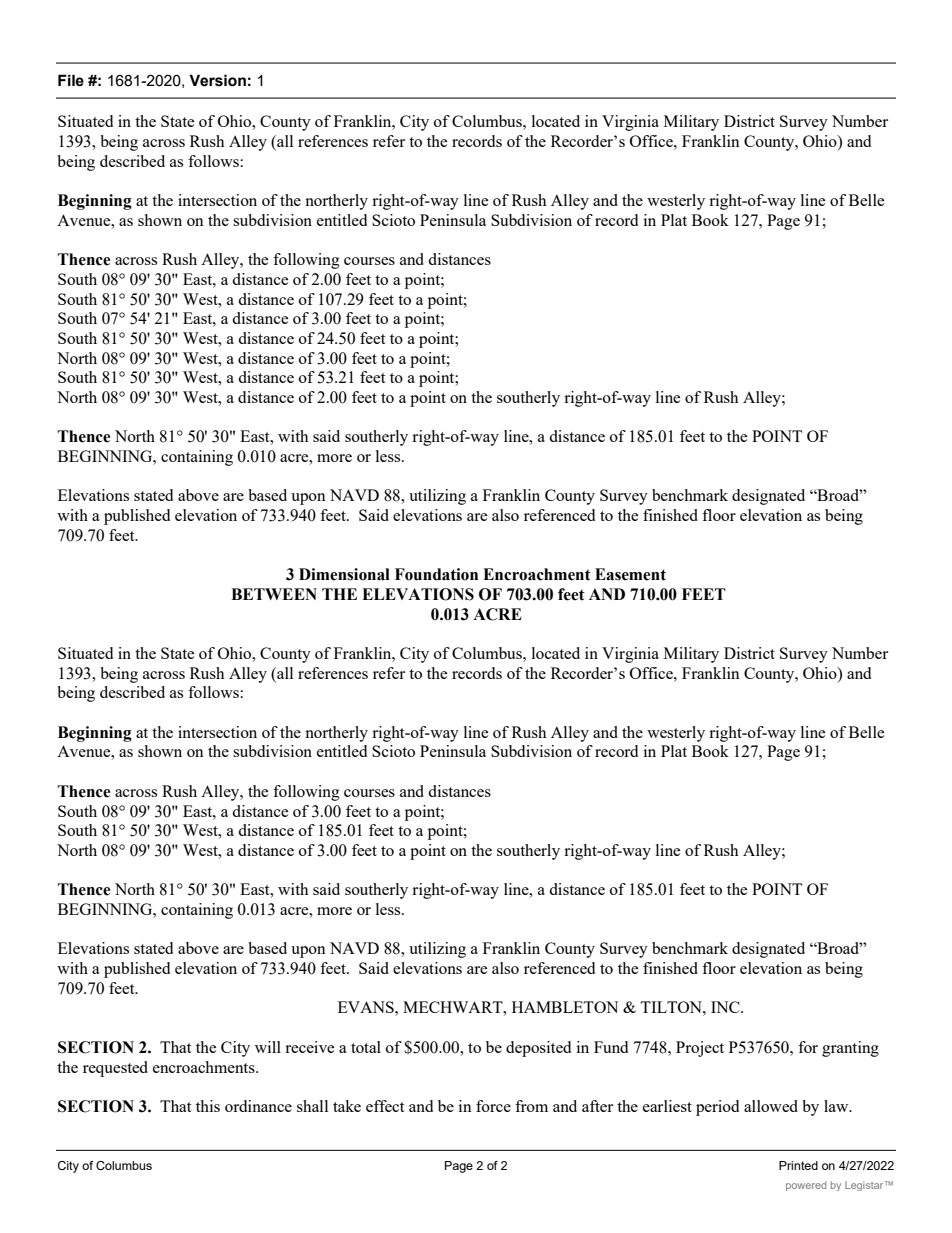  Describe the element at coordinates (700, 1049) in the screenshot. I see `Project` at that location.
